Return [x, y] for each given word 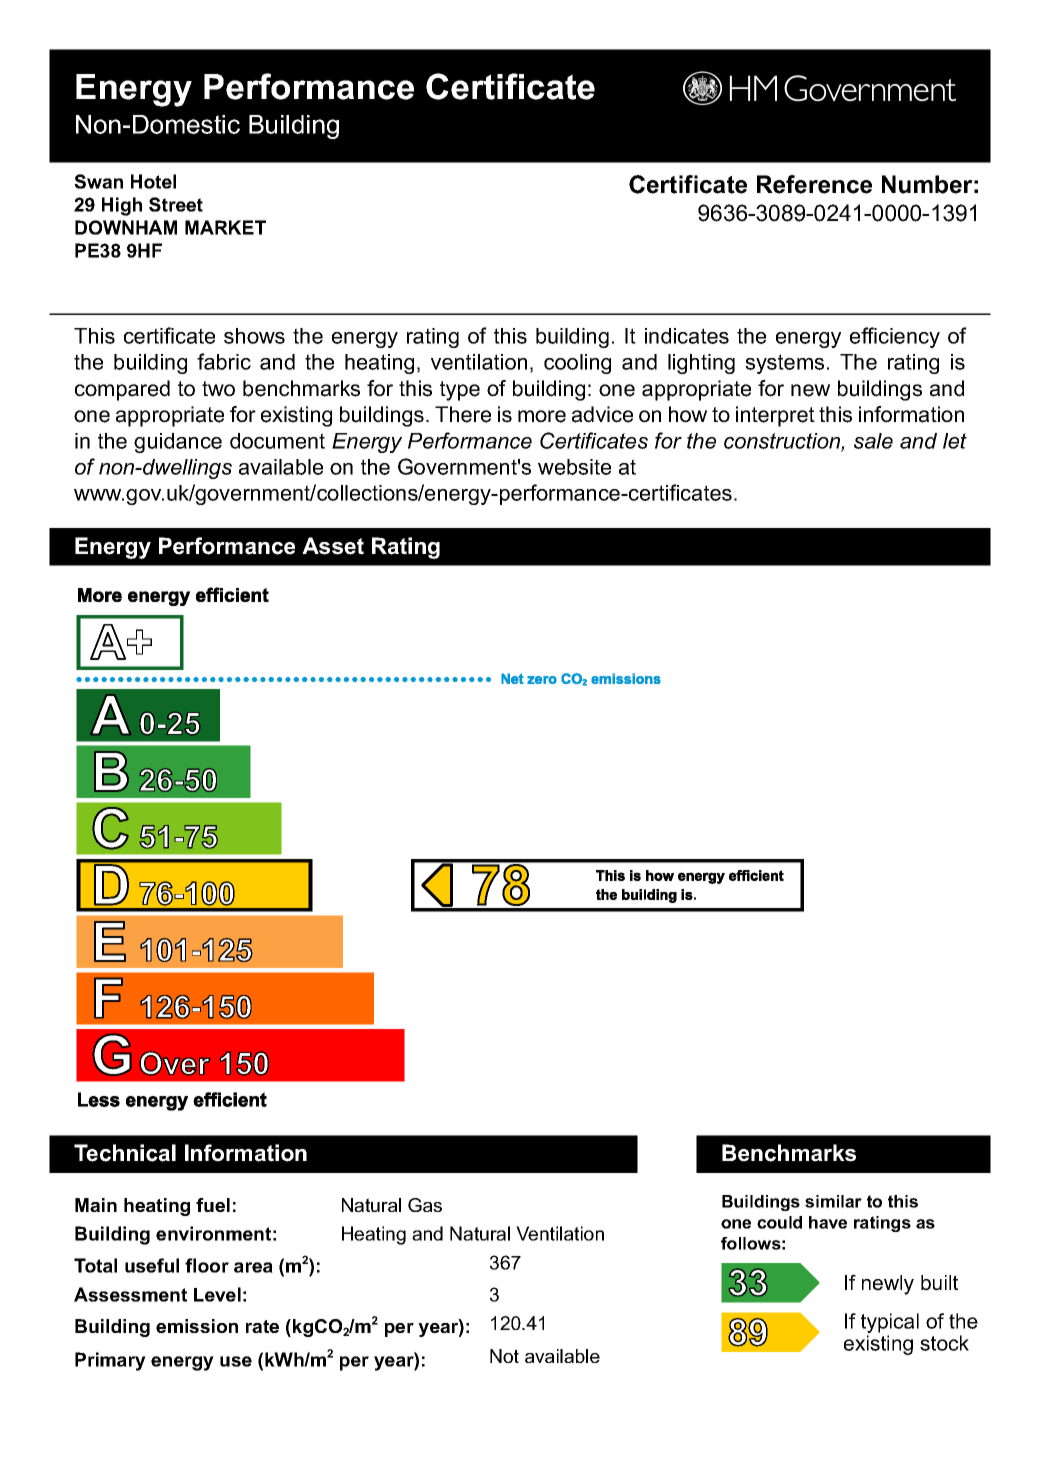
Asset [333, 546]
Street [176, 204]
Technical [125, 1153]
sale [873, 441]
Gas [425, 1205]
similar [833, 1201]
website [574, 467]
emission [197, 1326]
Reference [814, 184]
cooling [577, 364]
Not [504, 1356]
